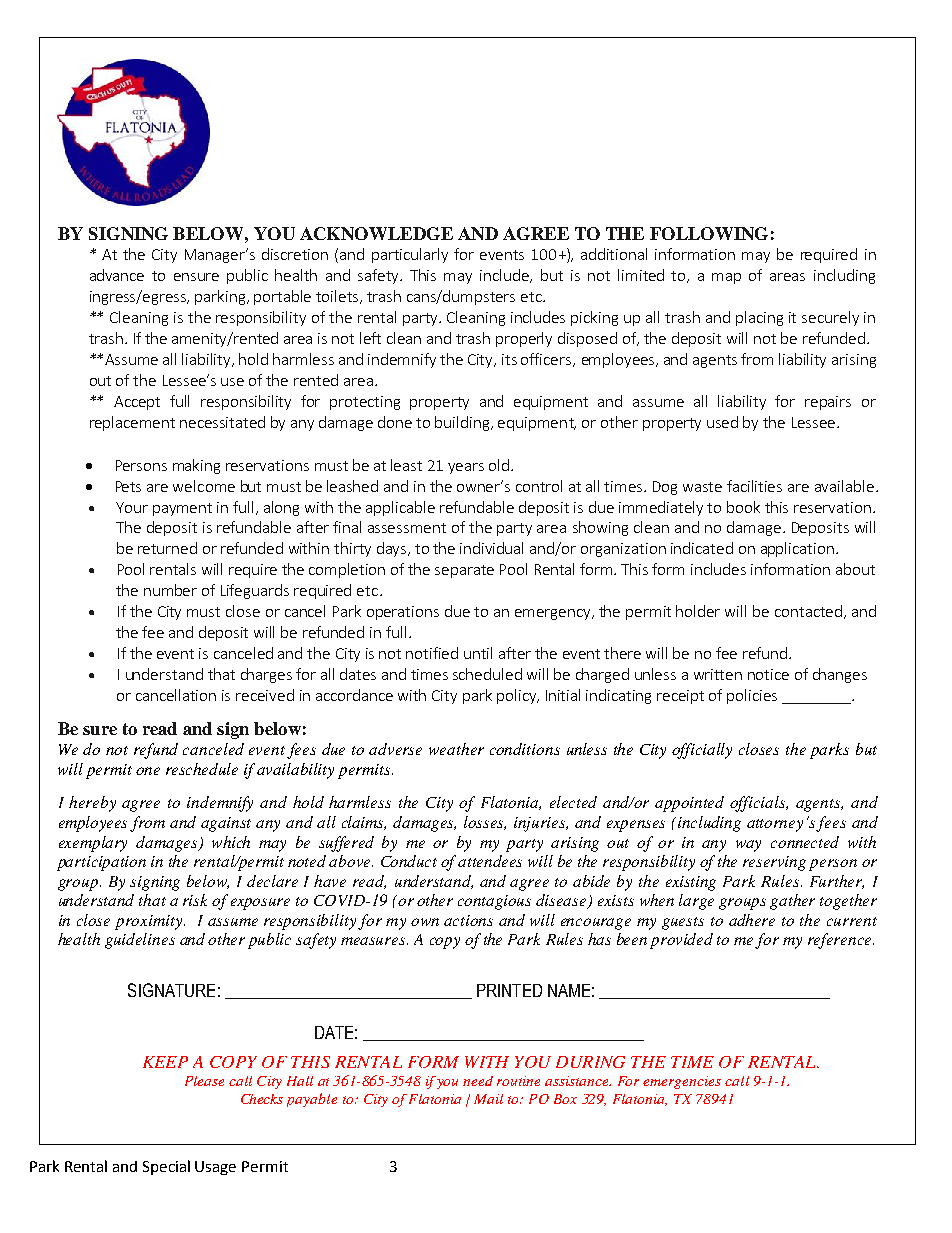 The height and width of the document is (1233, 952). I want to click on map, so click(726, 278).
